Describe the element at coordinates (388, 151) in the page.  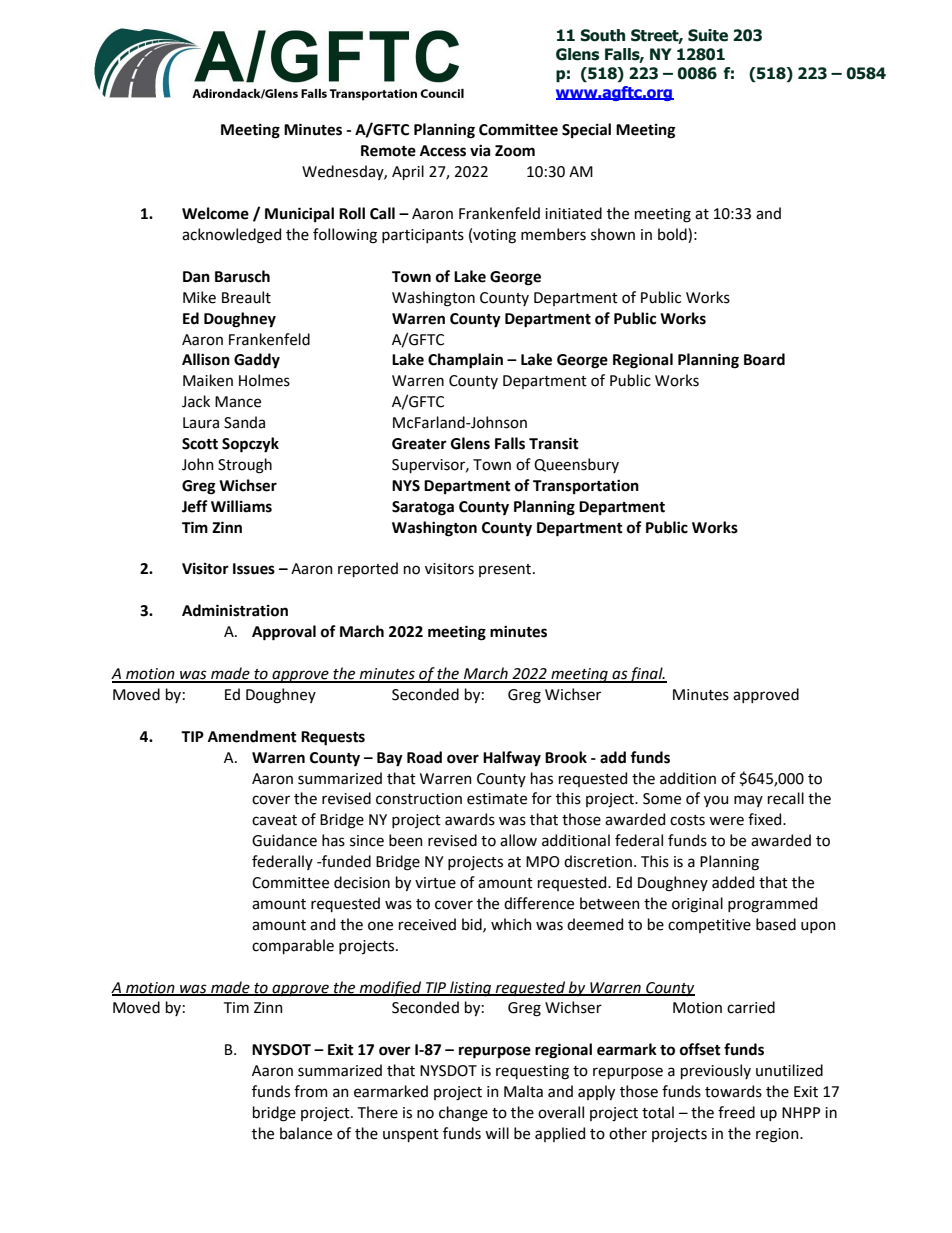
I see `Remote` at that location.
